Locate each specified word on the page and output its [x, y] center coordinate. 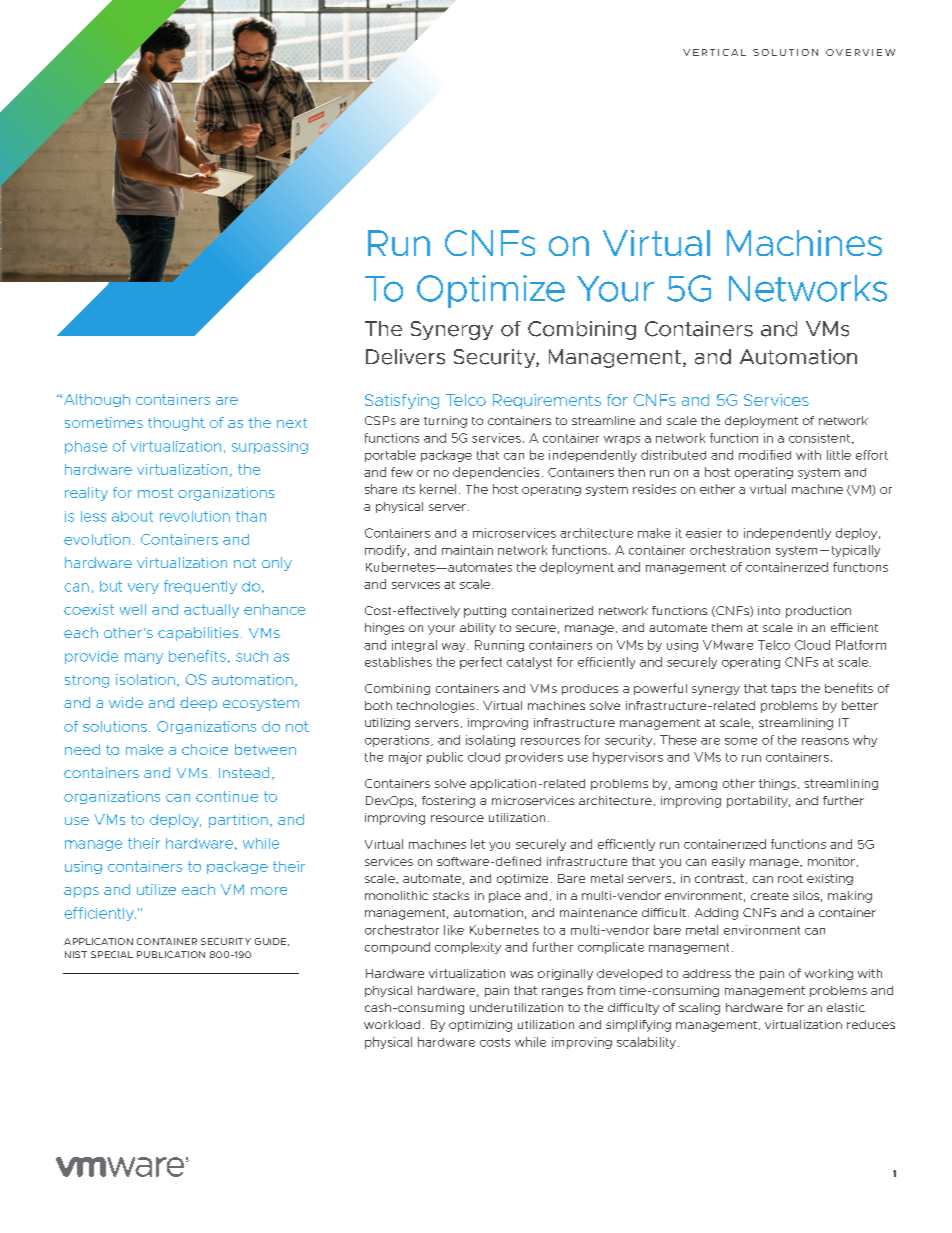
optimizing [480, 1026]
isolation [145, 679]
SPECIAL [112, 954]
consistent [821, 438]
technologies [436, 707]
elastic [846, 1007]
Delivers [405, 357]
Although [97, 400]
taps [783, 689]
